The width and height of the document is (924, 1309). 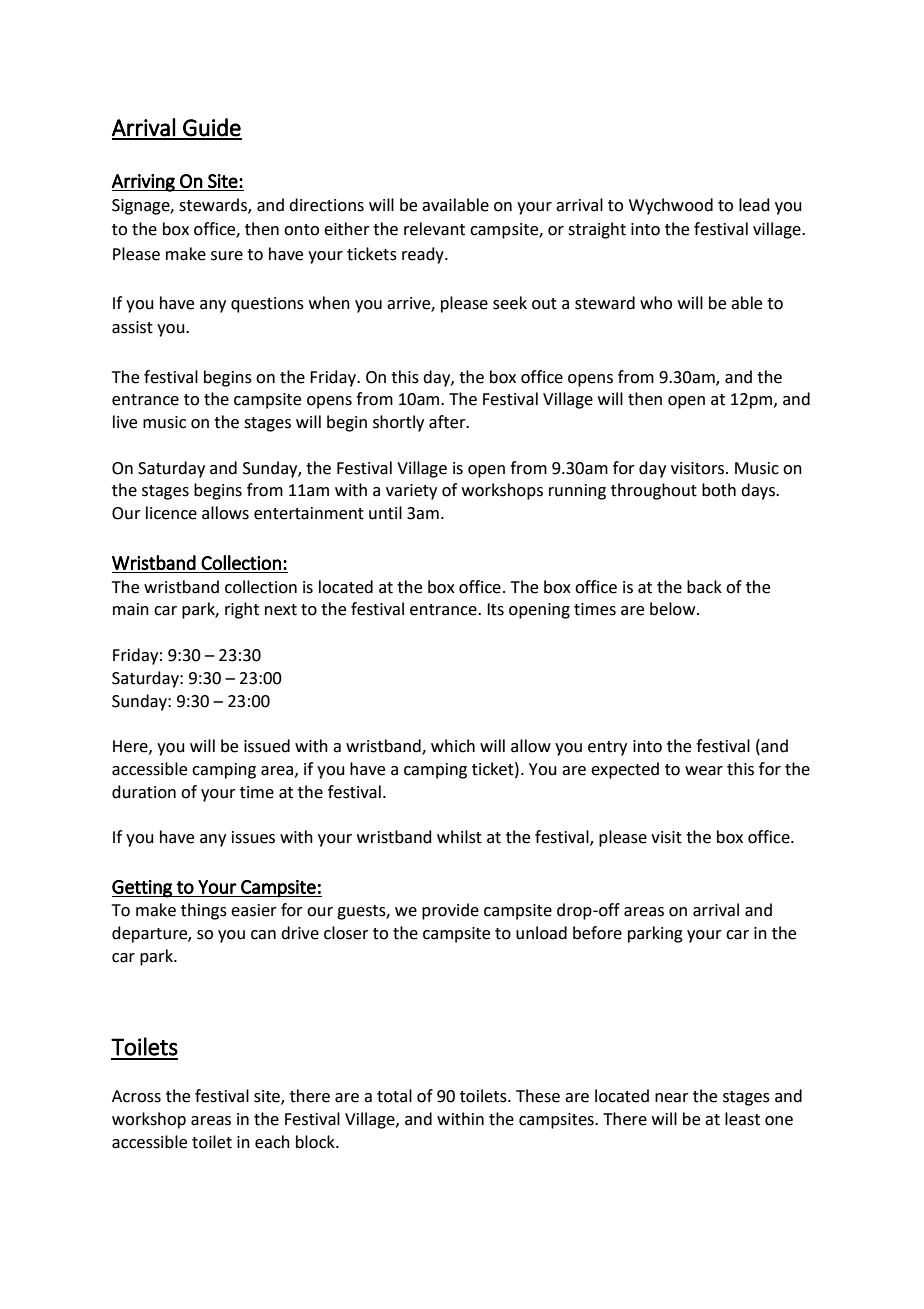 What do you see at coordinates (125, 422) in the document?
I see `live` at bounding box center [125, 422].
